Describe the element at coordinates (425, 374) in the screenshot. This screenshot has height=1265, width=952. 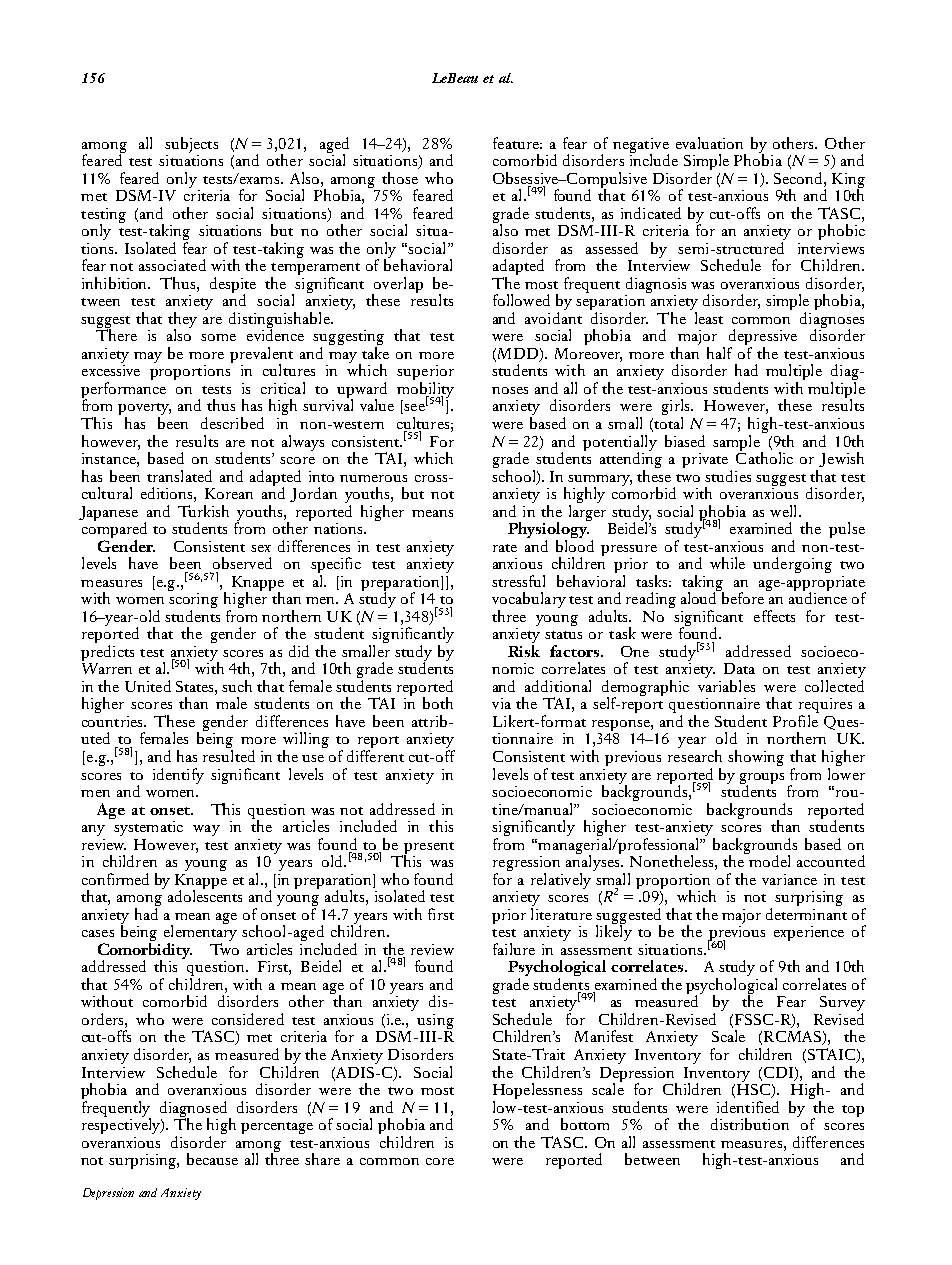
I see `superior` at that location.
